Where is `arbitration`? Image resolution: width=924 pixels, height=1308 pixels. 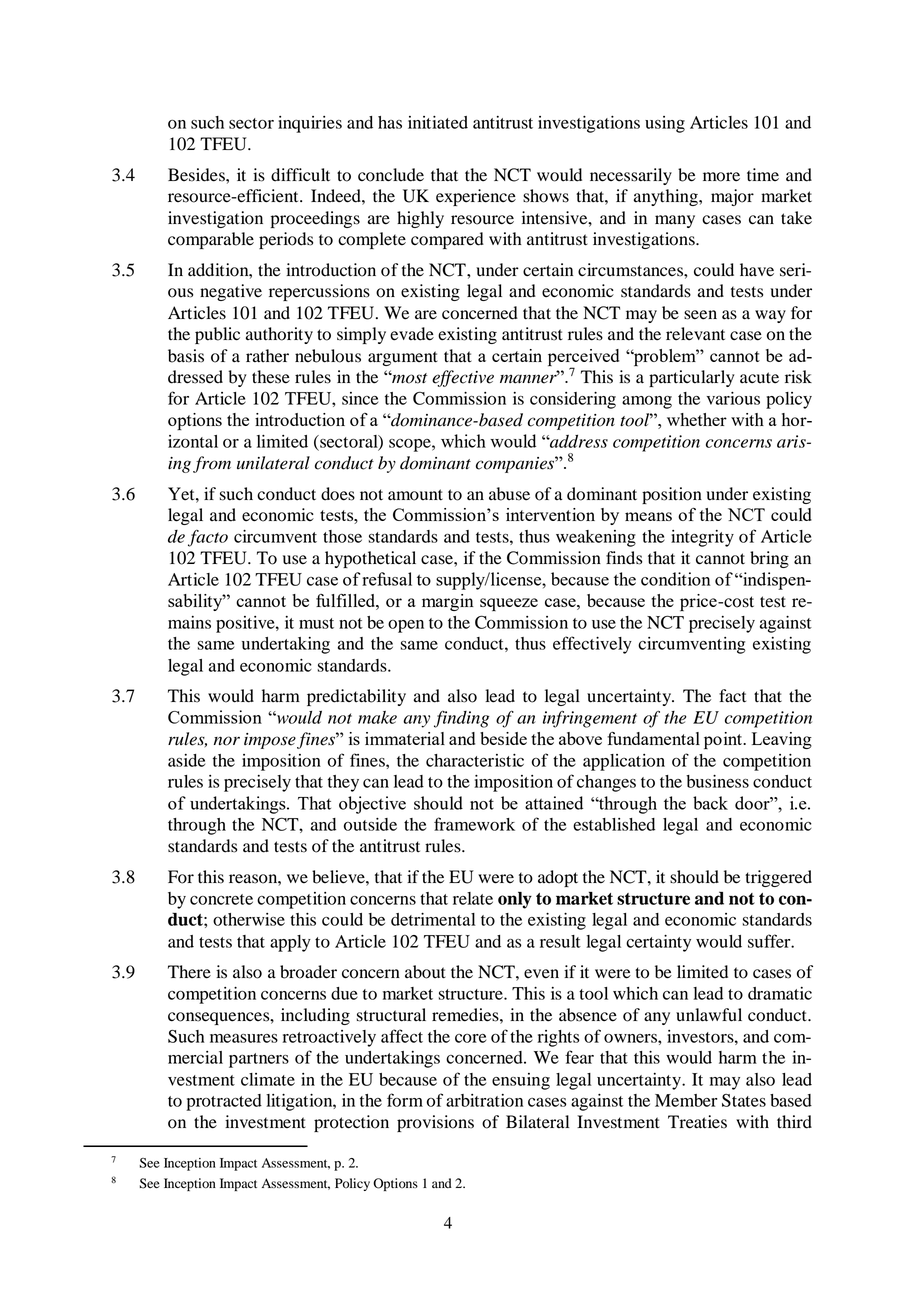 arbitration is located at coordinates (484, 1100).
